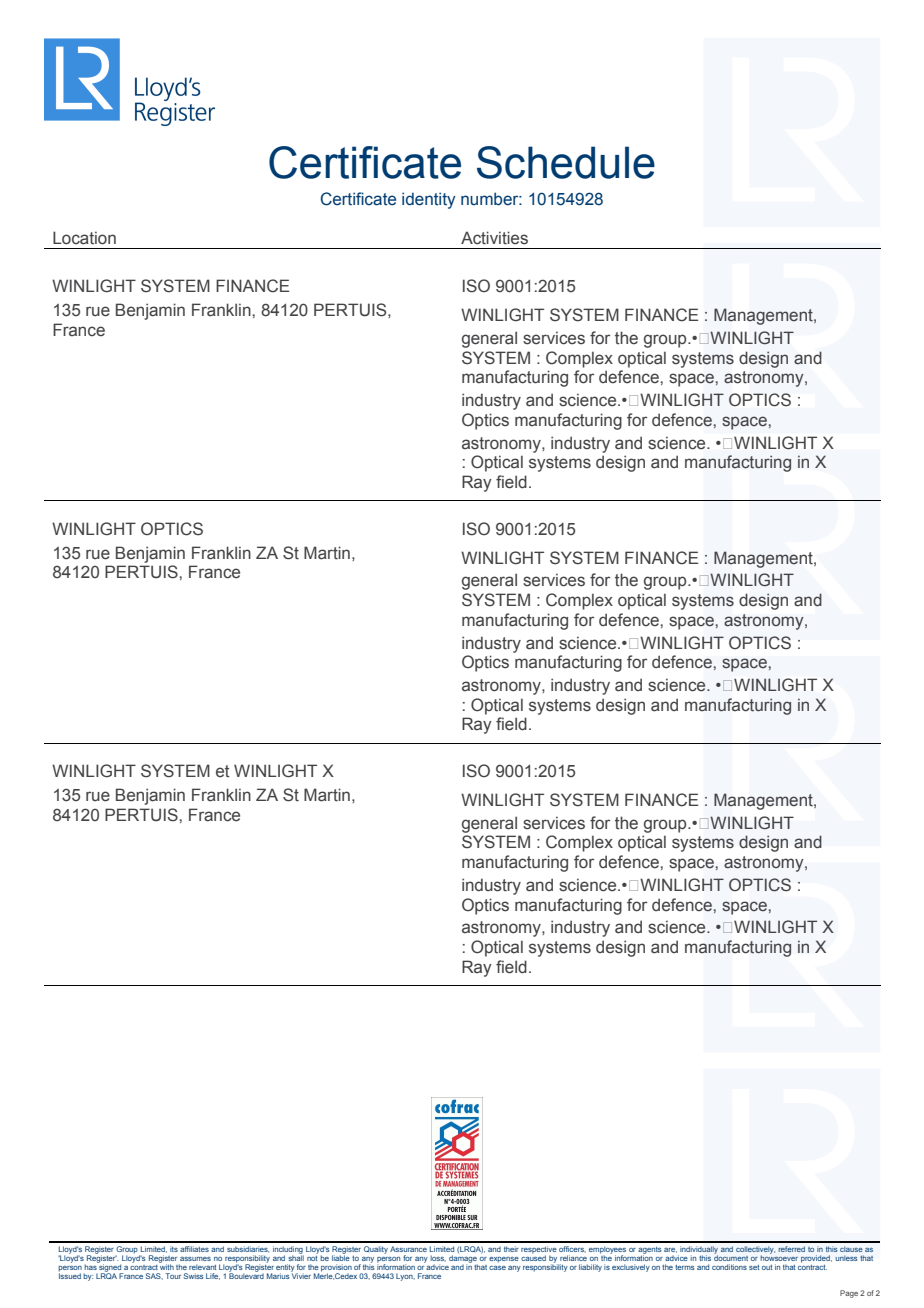  What do you see at coordinates (84, 238) in the screenshot?
I see `Location` at bounding box center [84, 238].
